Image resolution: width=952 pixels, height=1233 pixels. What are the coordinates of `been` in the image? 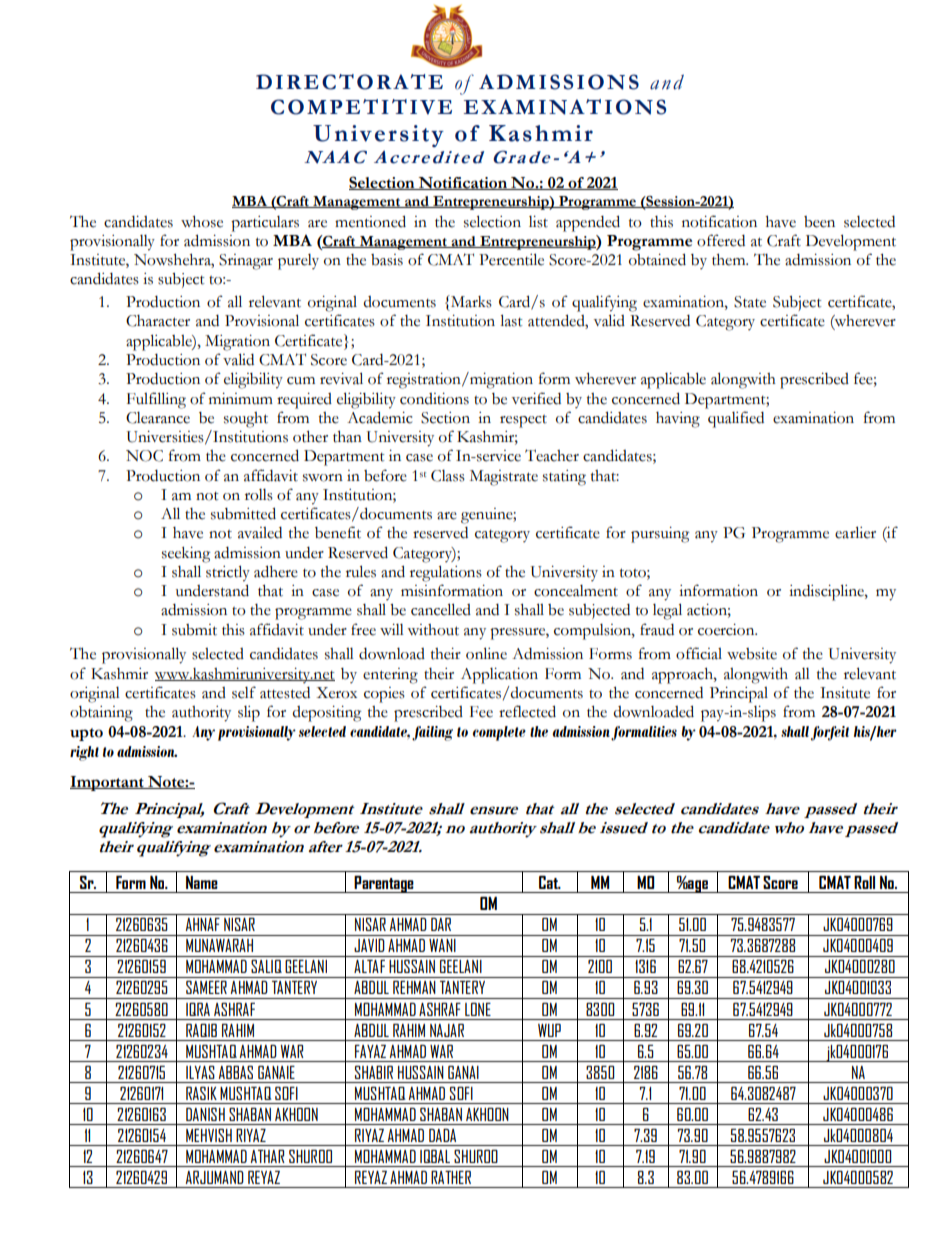 It's located at (819, 222).
